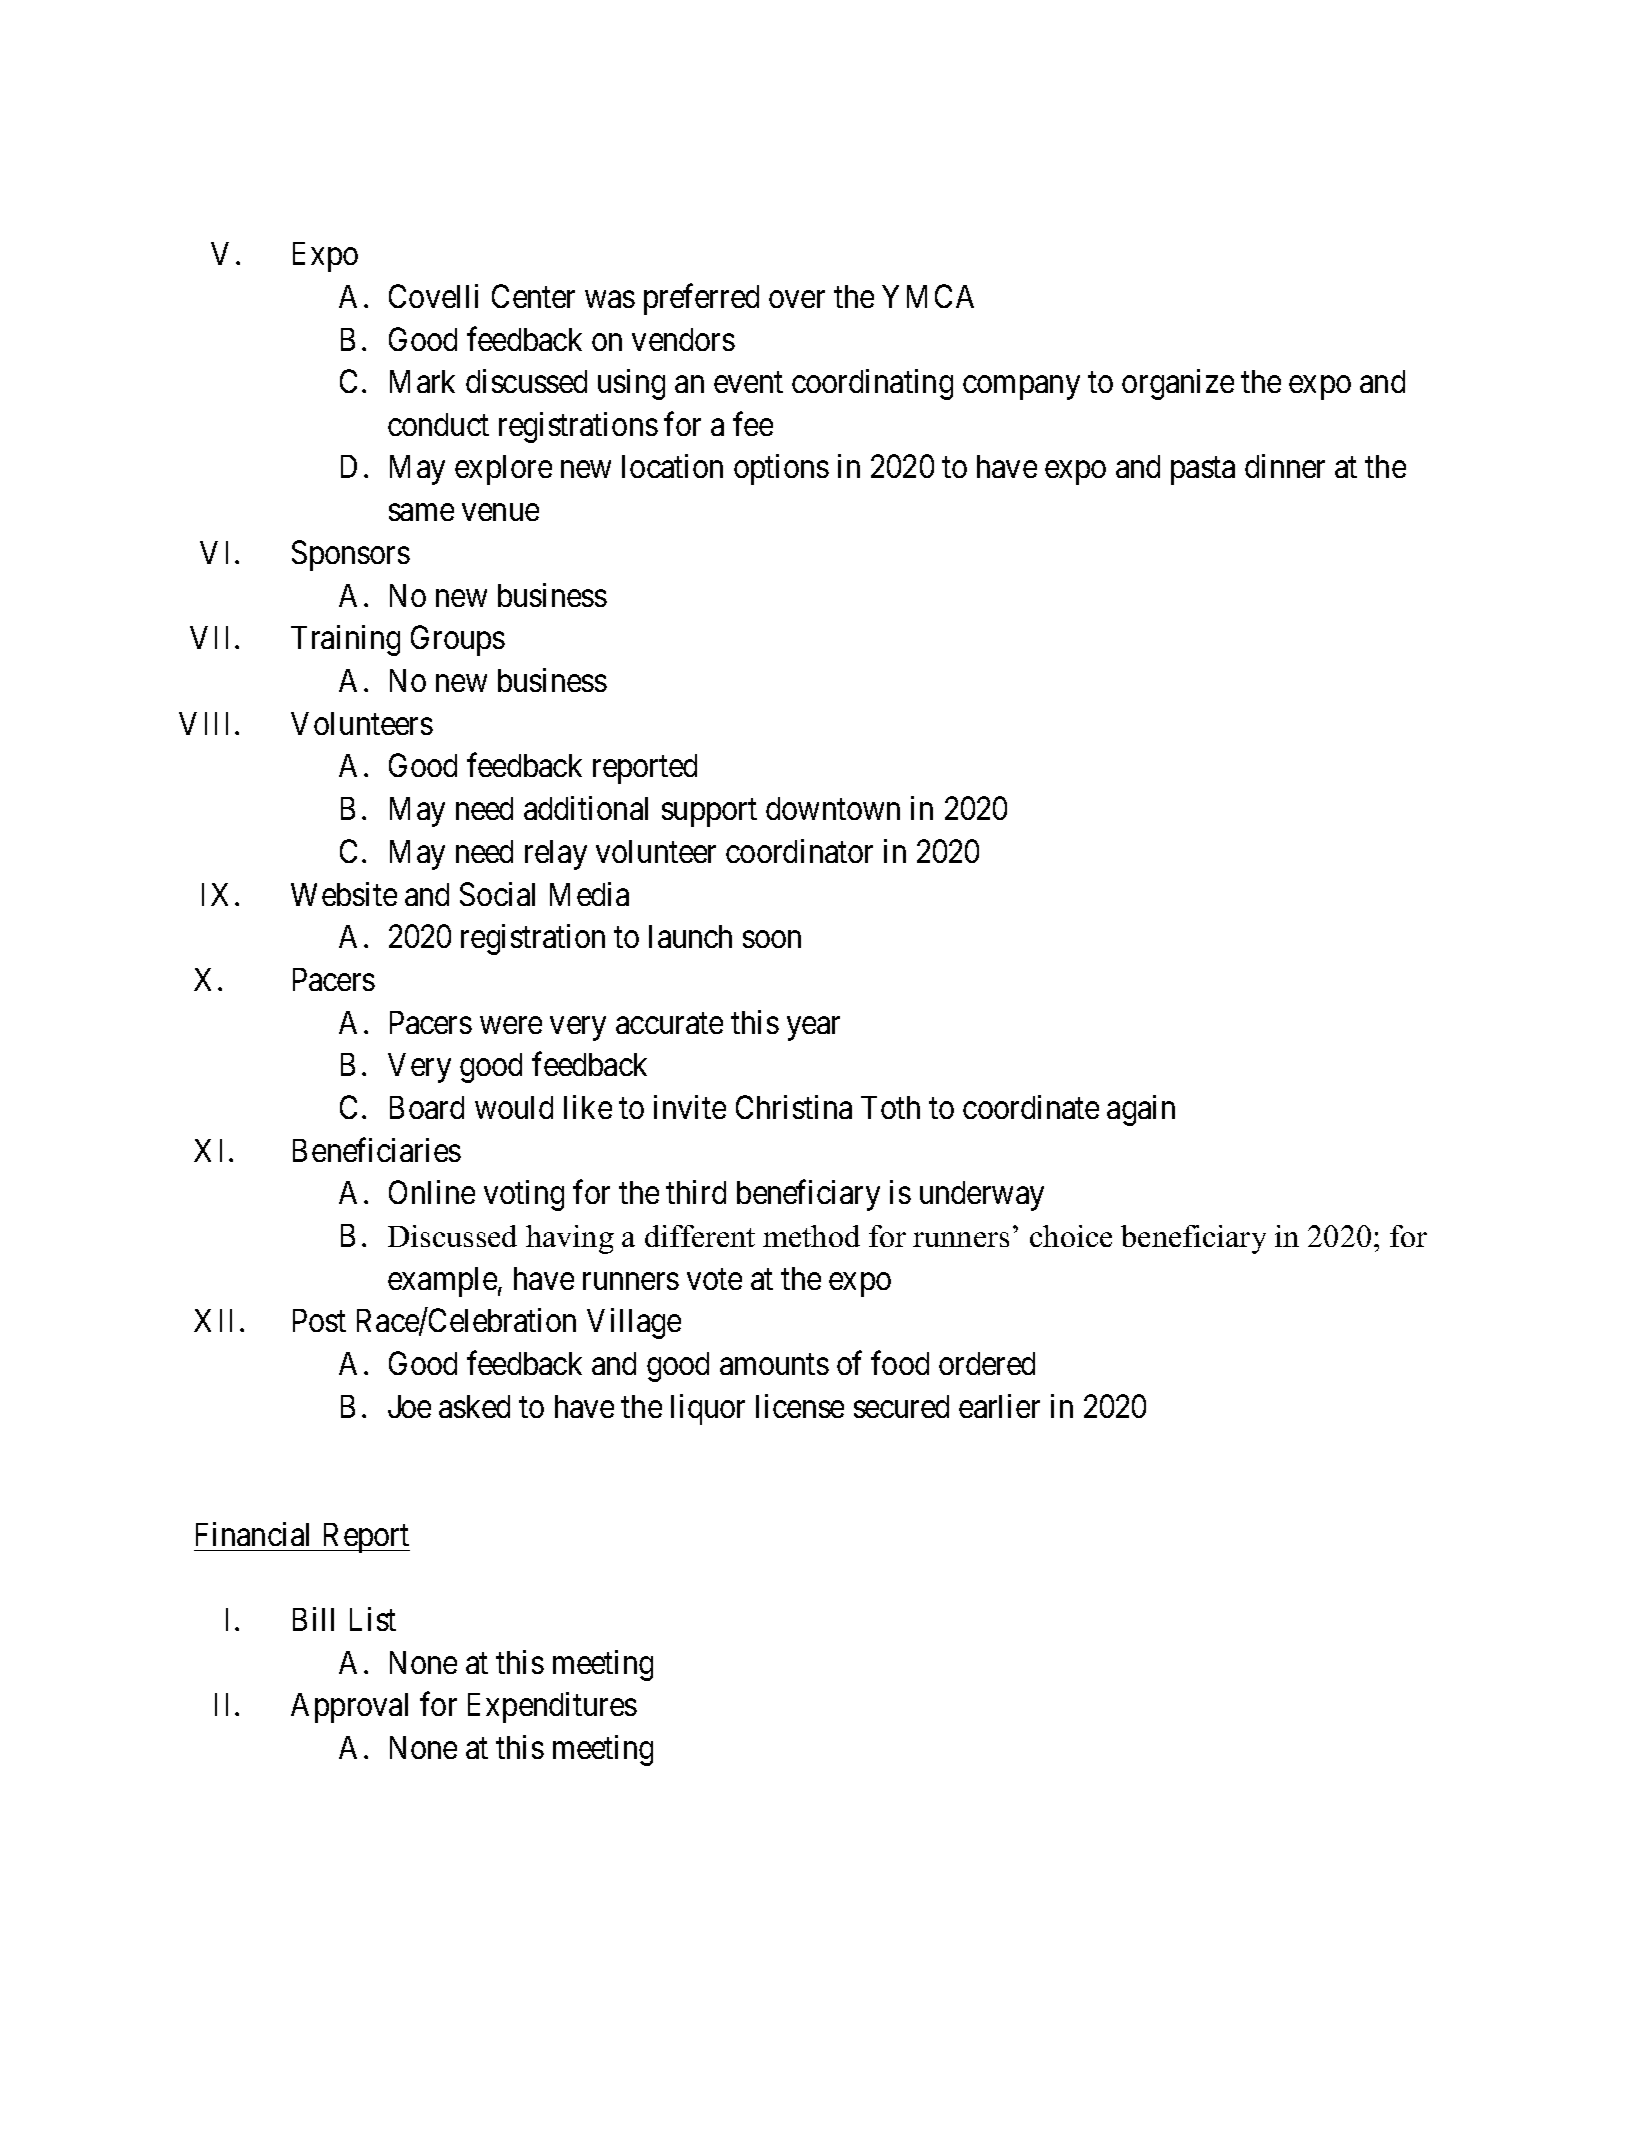 This page has width=1646, height=2130. I want to click on choice, so click(1071, 1236).
